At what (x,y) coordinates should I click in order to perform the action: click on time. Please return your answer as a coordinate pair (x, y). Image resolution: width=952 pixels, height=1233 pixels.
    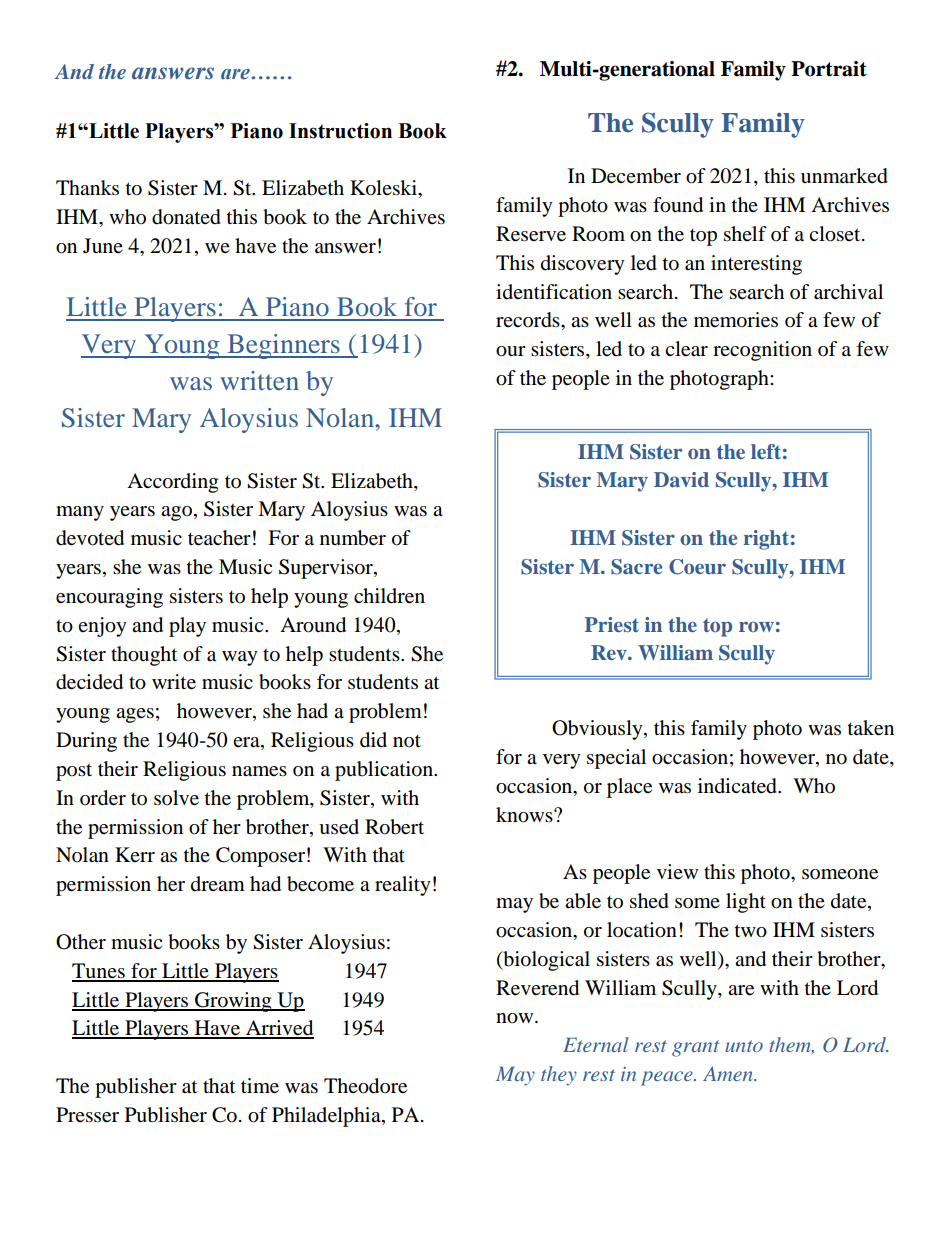
    Looking at the image, I should click on (260, 1086).
